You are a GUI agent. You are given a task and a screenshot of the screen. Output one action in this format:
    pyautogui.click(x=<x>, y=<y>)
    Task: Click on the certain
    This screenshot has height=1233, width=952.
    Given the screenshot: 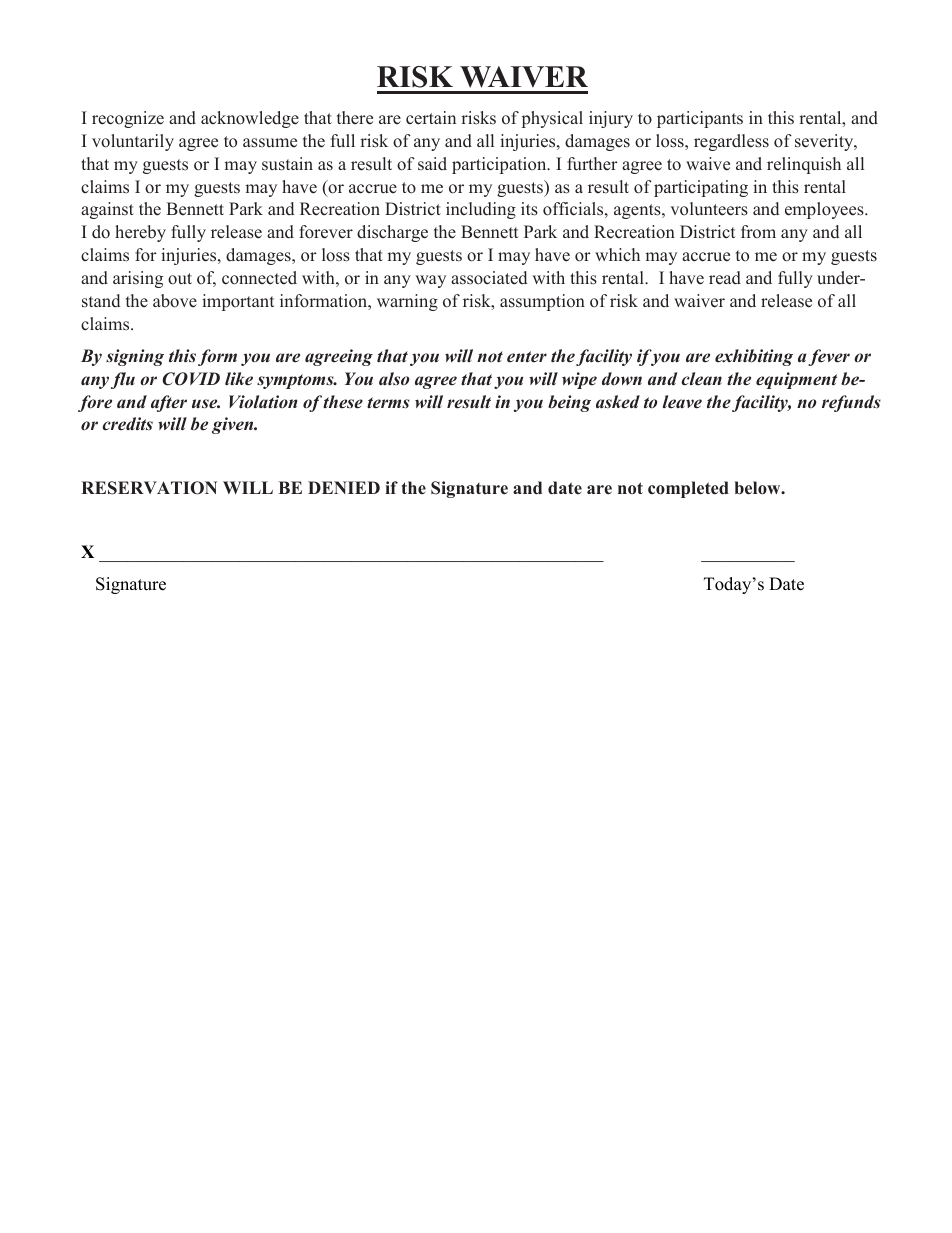 What is the action you would take?
    pyautogui.click(x=431, y=118)
